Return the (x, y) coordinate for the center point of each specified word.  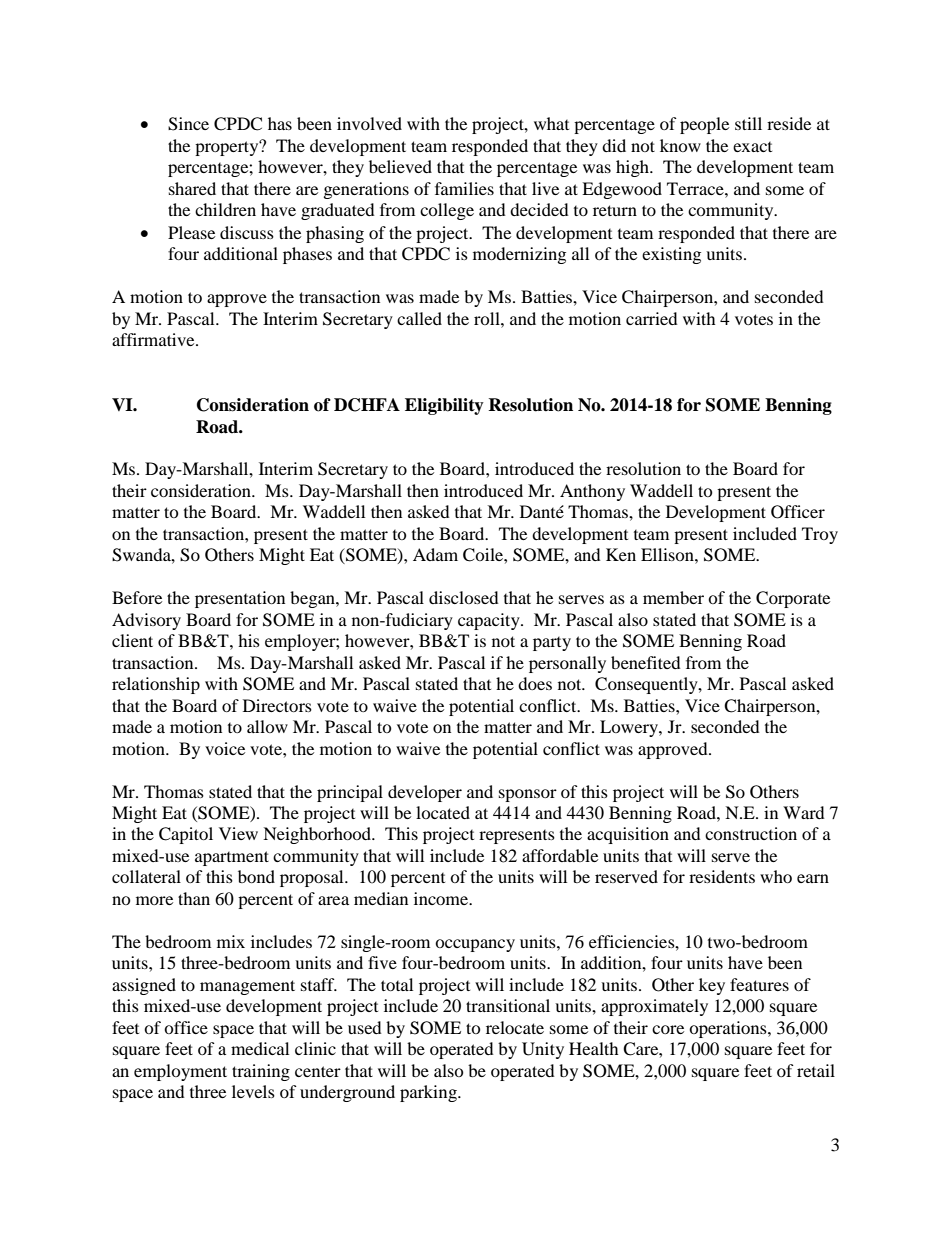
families (464, 188)
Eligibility (444, 406)
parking (429, 1093)
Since (188, 124)
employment (180, 1072)
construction (751, 833)
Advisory (146, 621)
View (238, 833)
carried (652, 318)
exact (752, 147)
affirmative (154, 339)
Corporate (793, 599)
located (443, 812)
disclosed (464, 597)
